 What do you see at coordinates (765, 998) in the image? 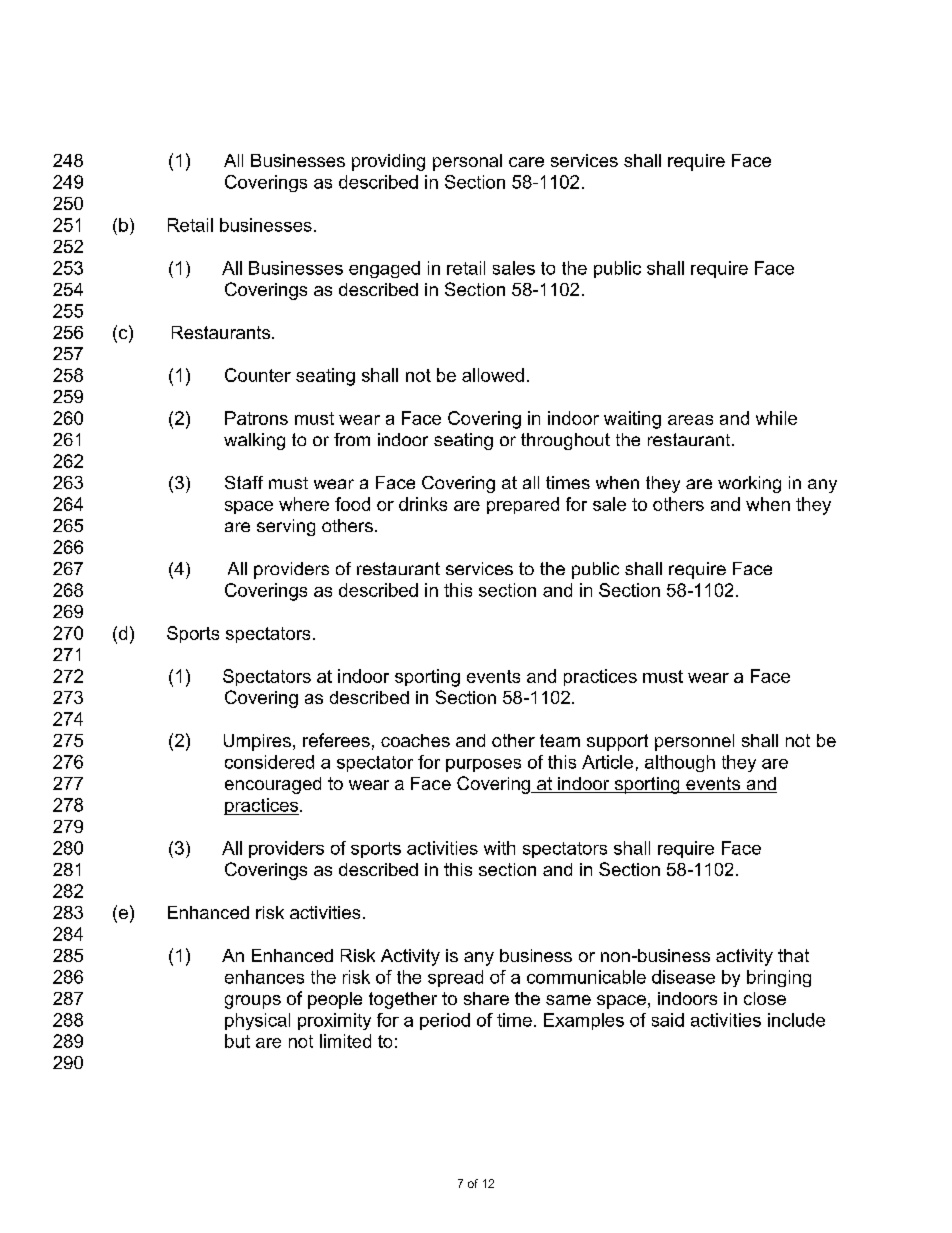
I see `close` at bounding box center [765, 998].
